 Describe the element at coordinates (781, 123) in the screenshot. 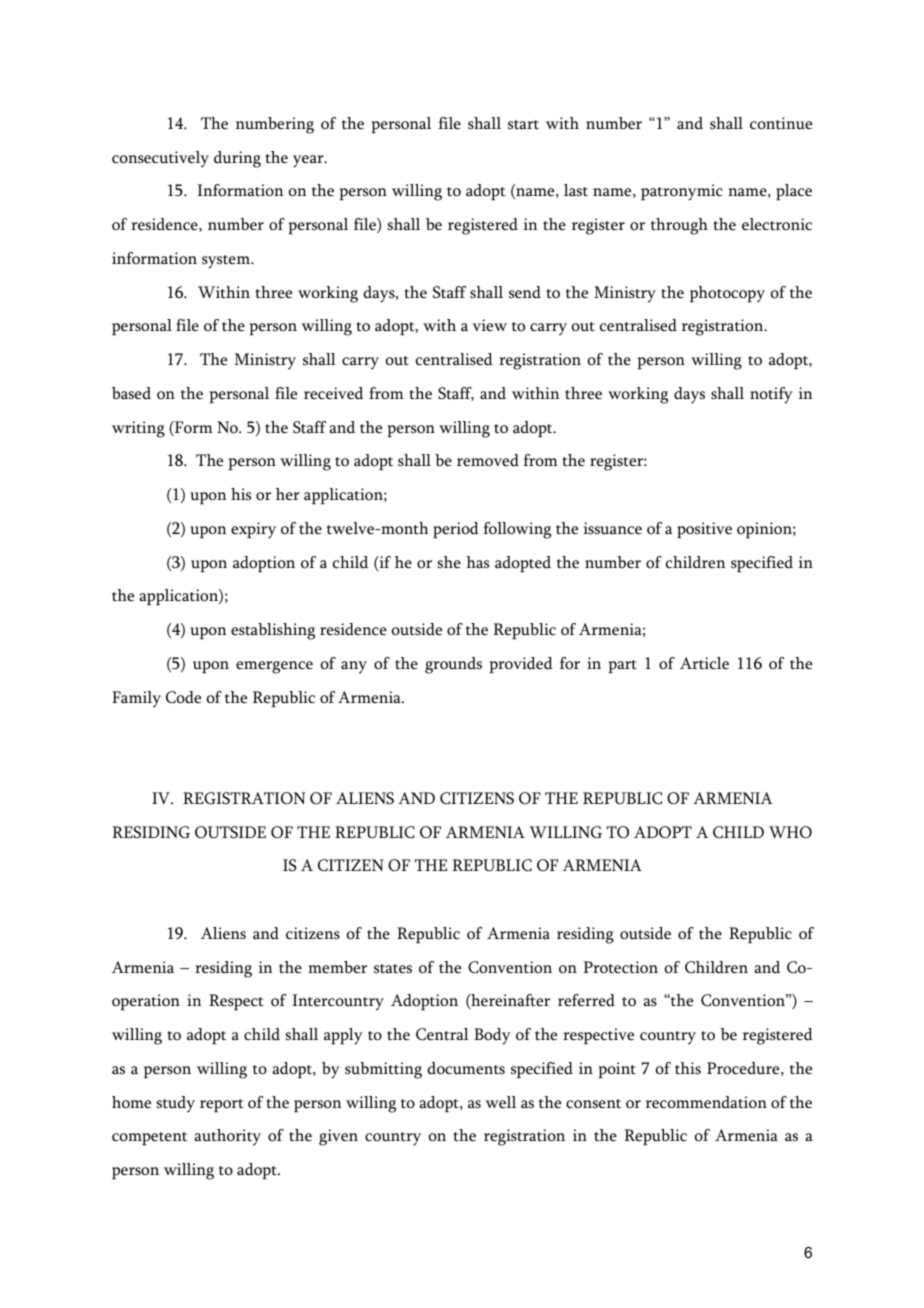

I see `continue` at that location.
